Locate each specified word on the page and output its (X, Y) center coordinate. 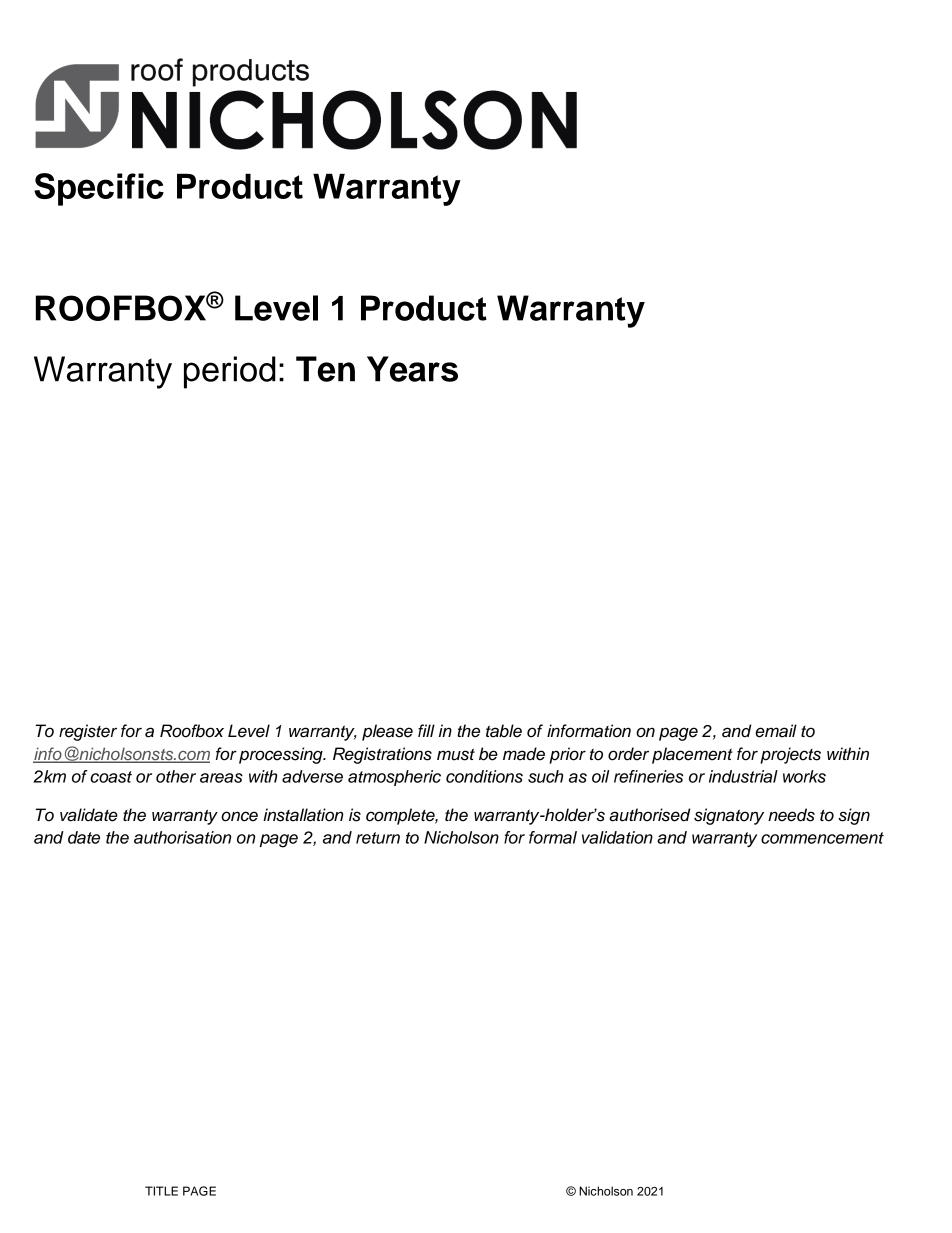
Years (412, 369)
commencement (822, 838)
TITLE (161, 1191)
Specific (99, 189)
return (378, 838)
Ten (325, 369)
